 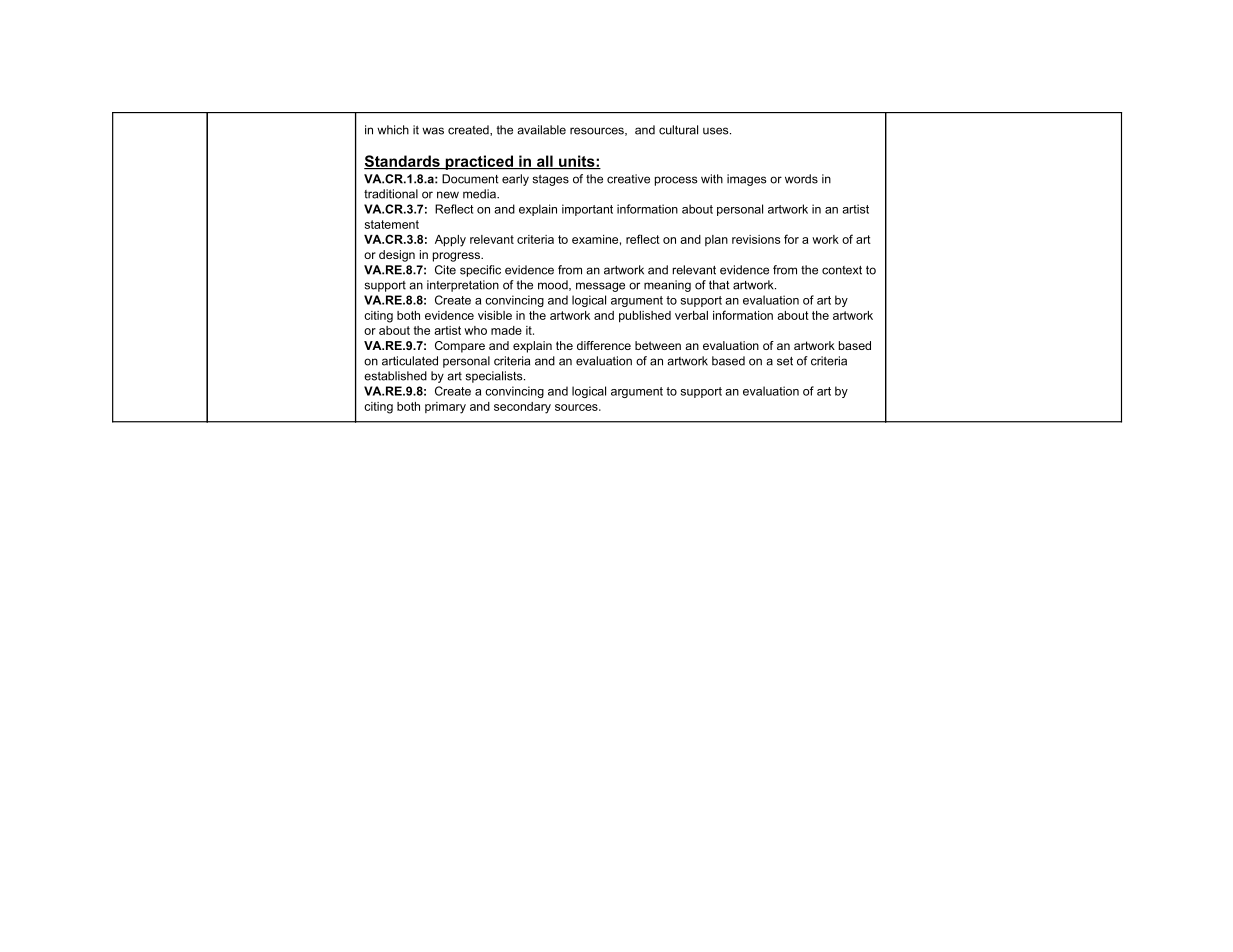 I want to click on important, so click(x=587, y=210).
